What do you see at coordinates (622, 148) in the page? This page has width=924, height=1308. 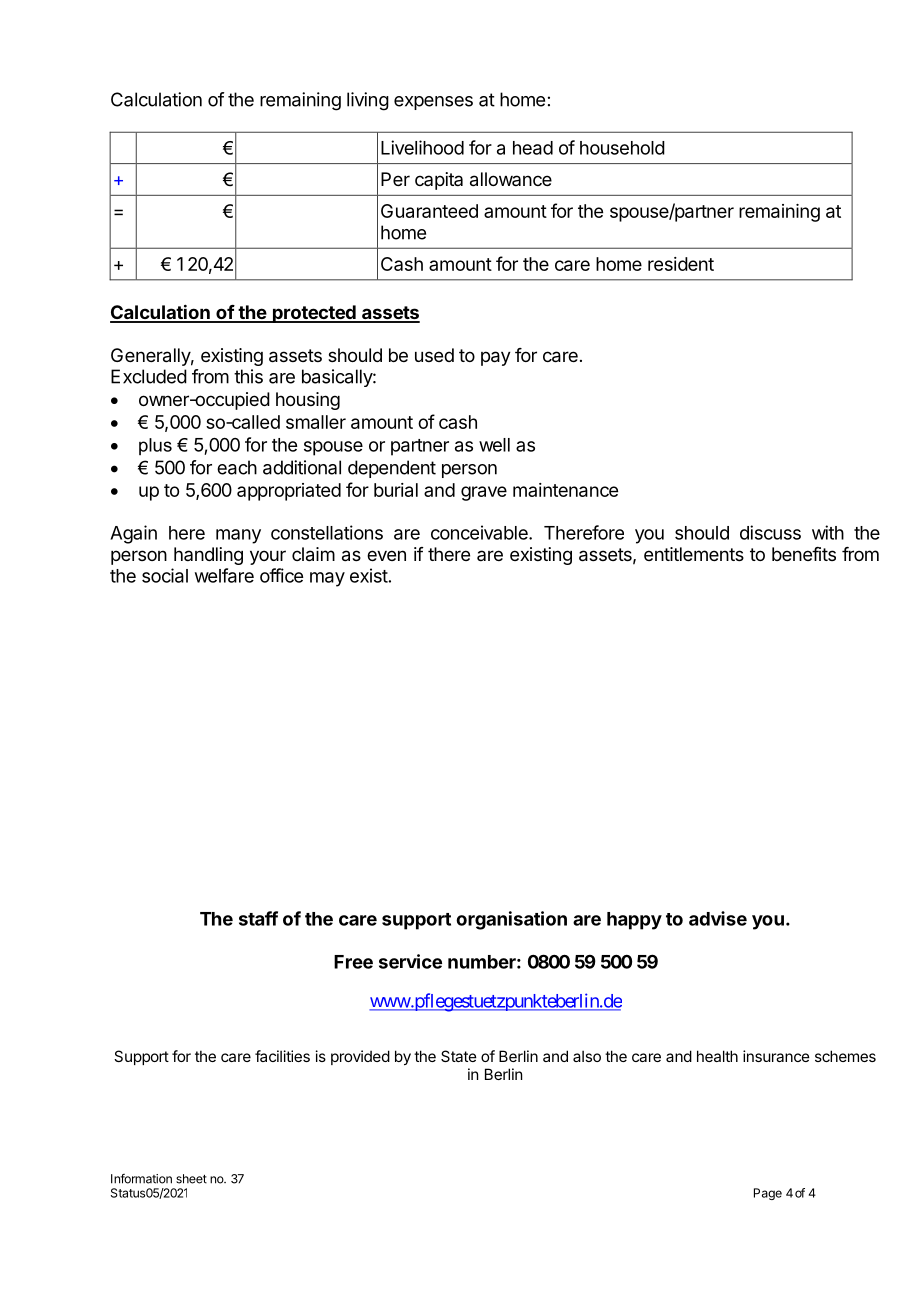 I see `household` at bounding box center [622, 148].
